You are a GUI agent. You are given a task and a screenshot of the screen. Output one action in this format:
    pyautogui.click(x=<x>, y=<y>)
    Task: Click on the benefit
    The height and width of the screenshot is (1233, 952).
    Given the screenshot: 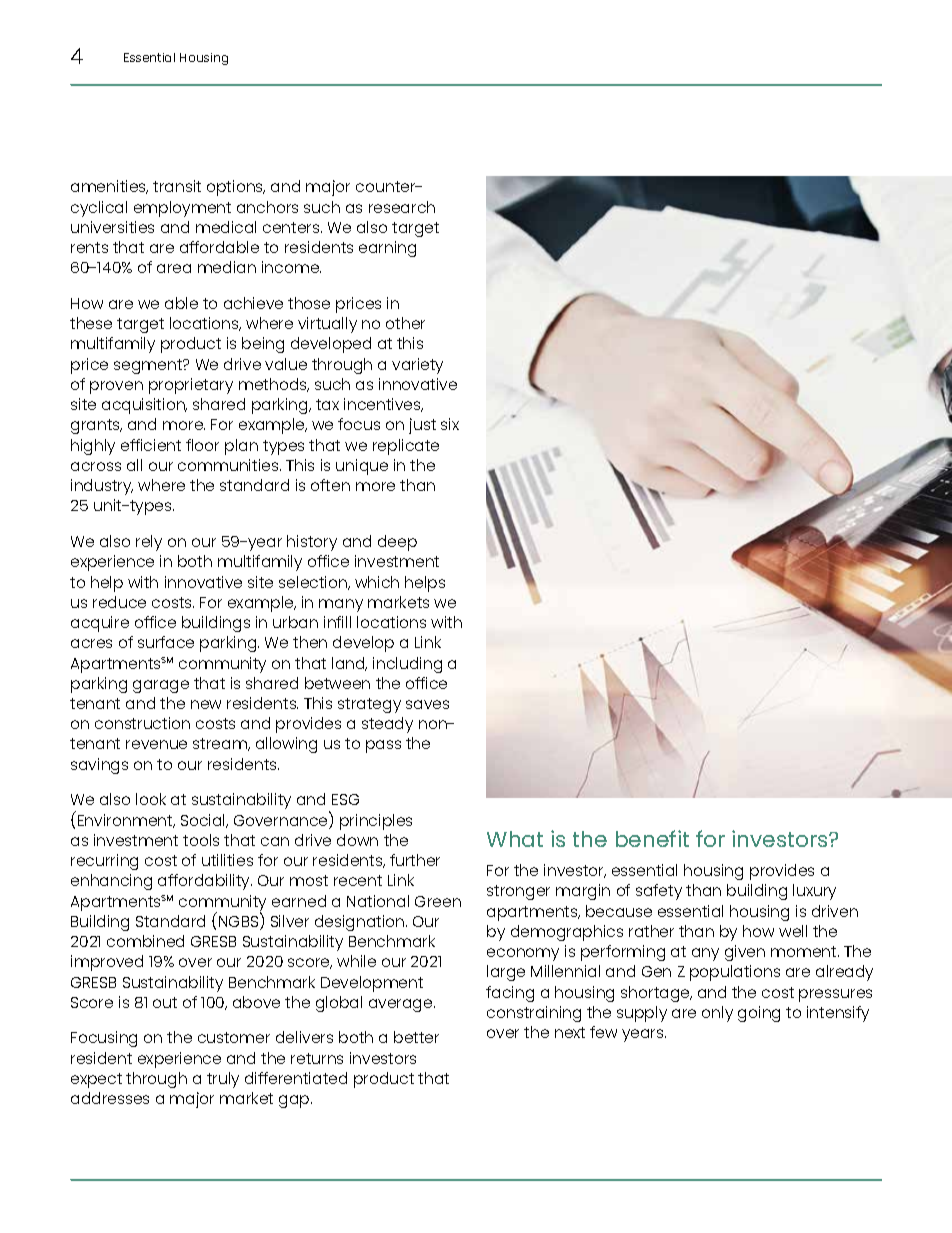 What is the action you would take?
    pyautogui.click(x=652, y=838)
